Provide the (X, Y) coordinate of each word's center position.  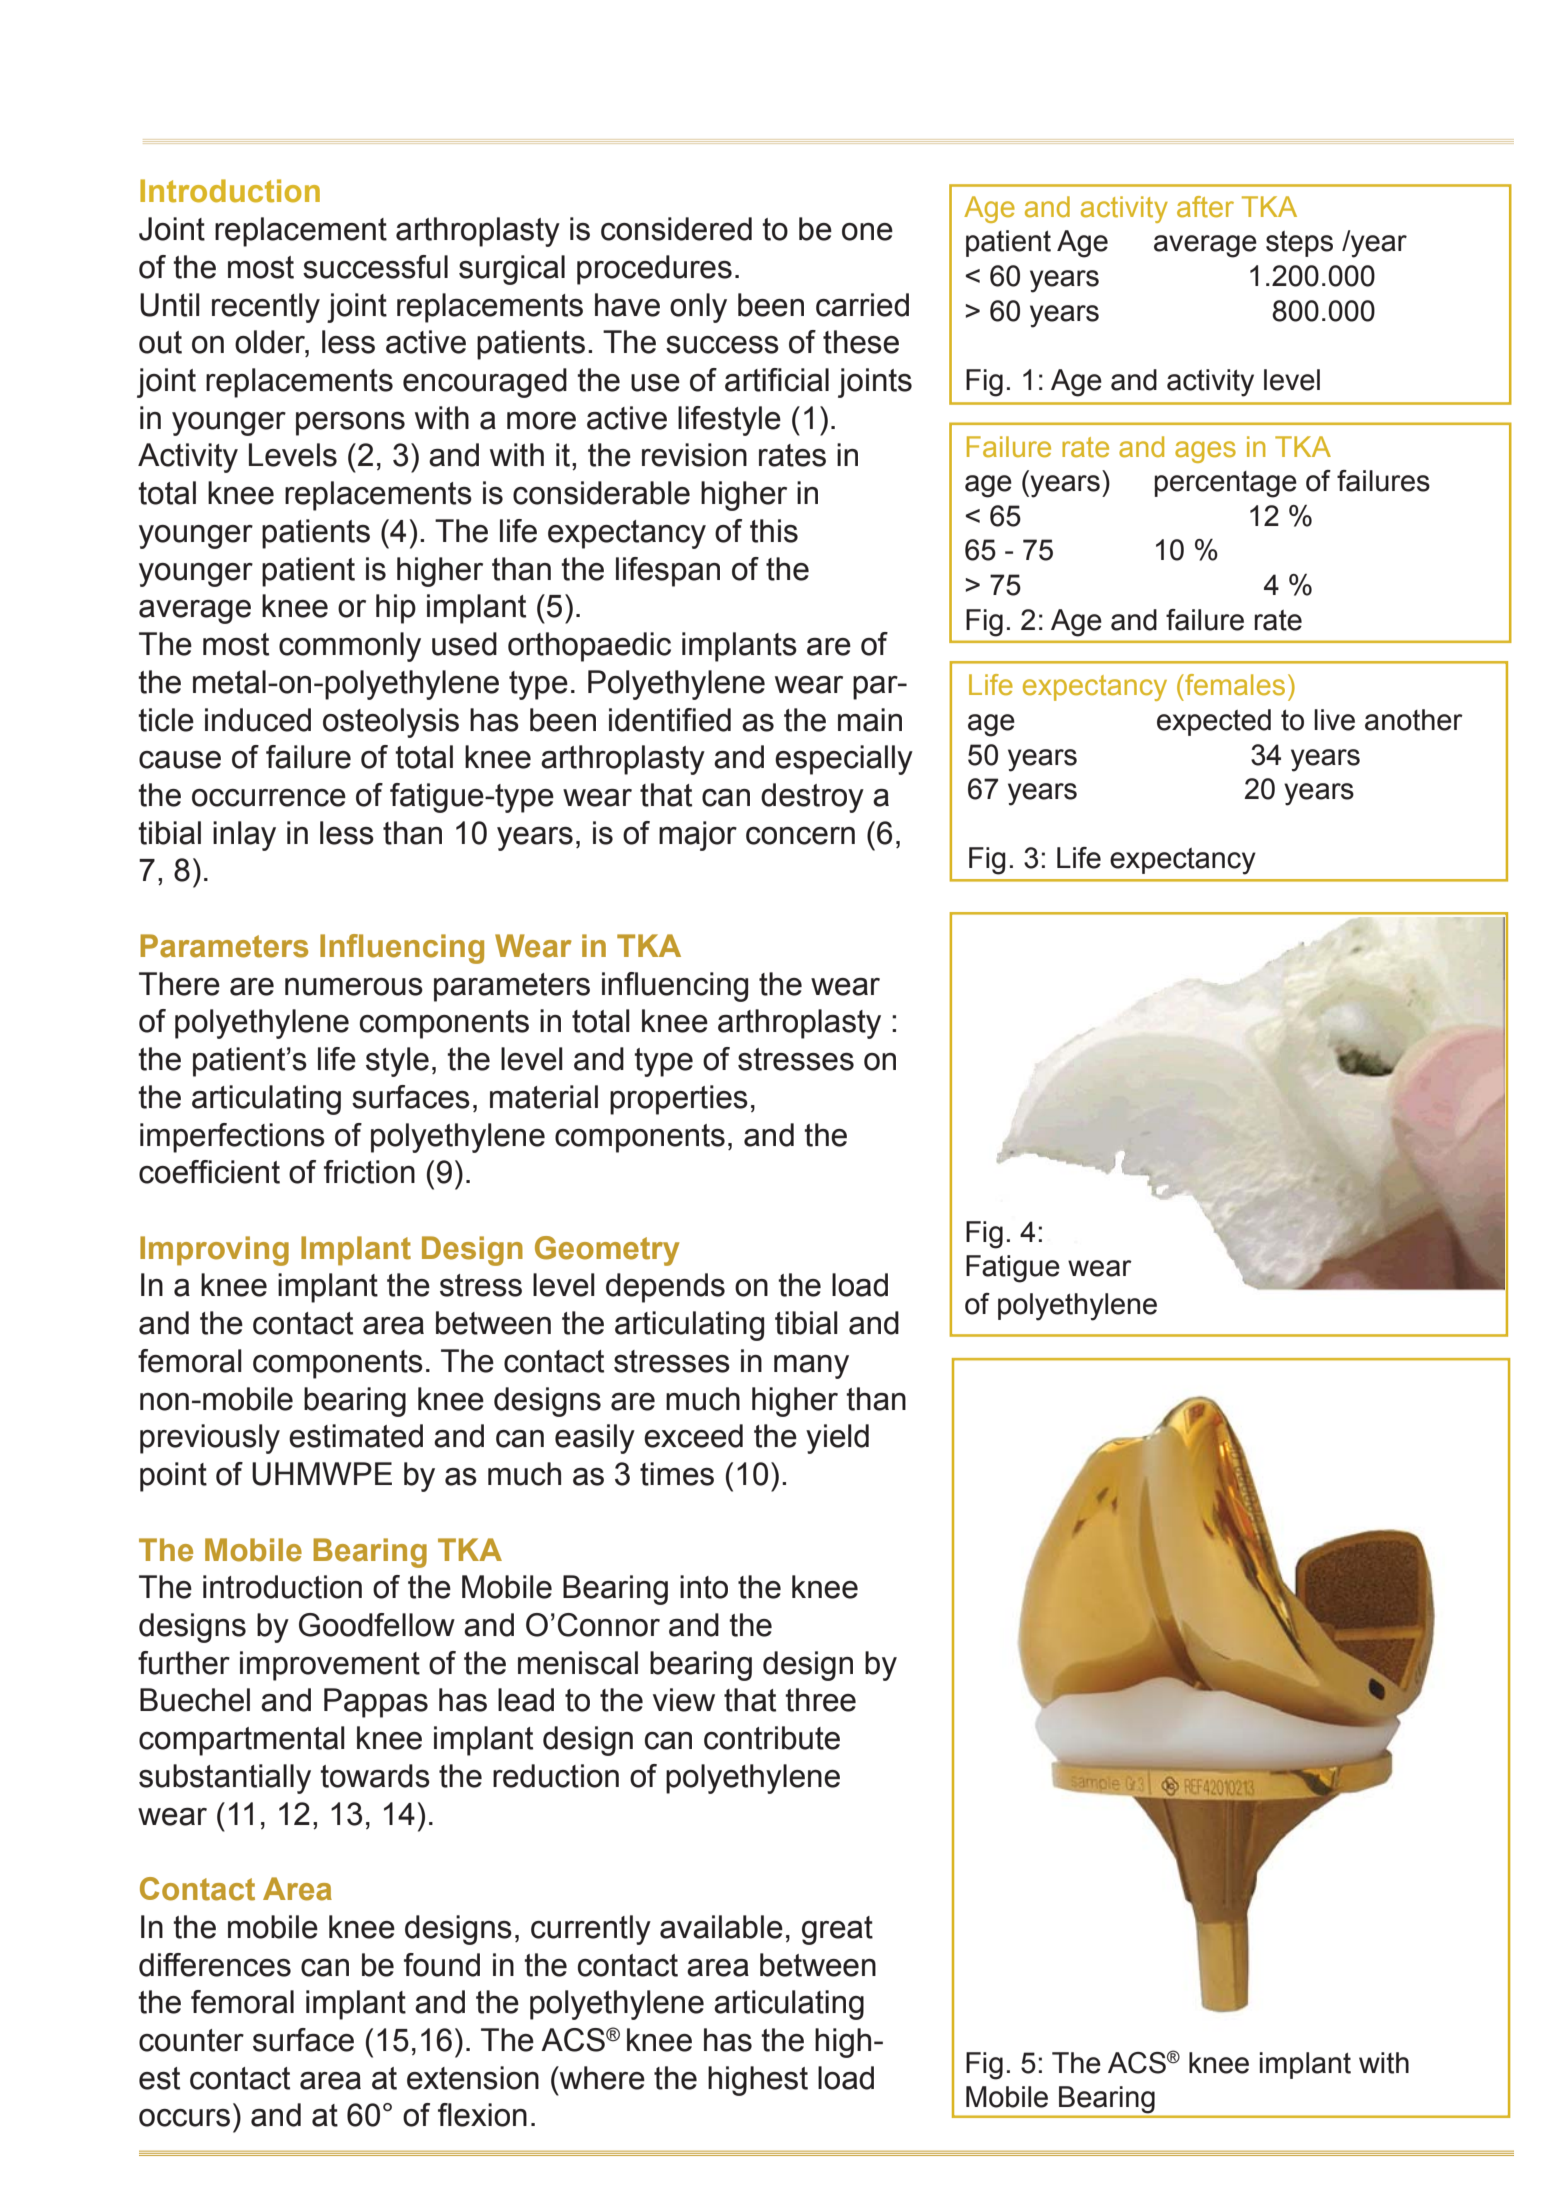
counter (191, 2040)
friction (369, 1172)
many (811, 1367)
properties (679, 1100)
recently (266, 308)
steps (1299, 244)
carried (862, 305)
